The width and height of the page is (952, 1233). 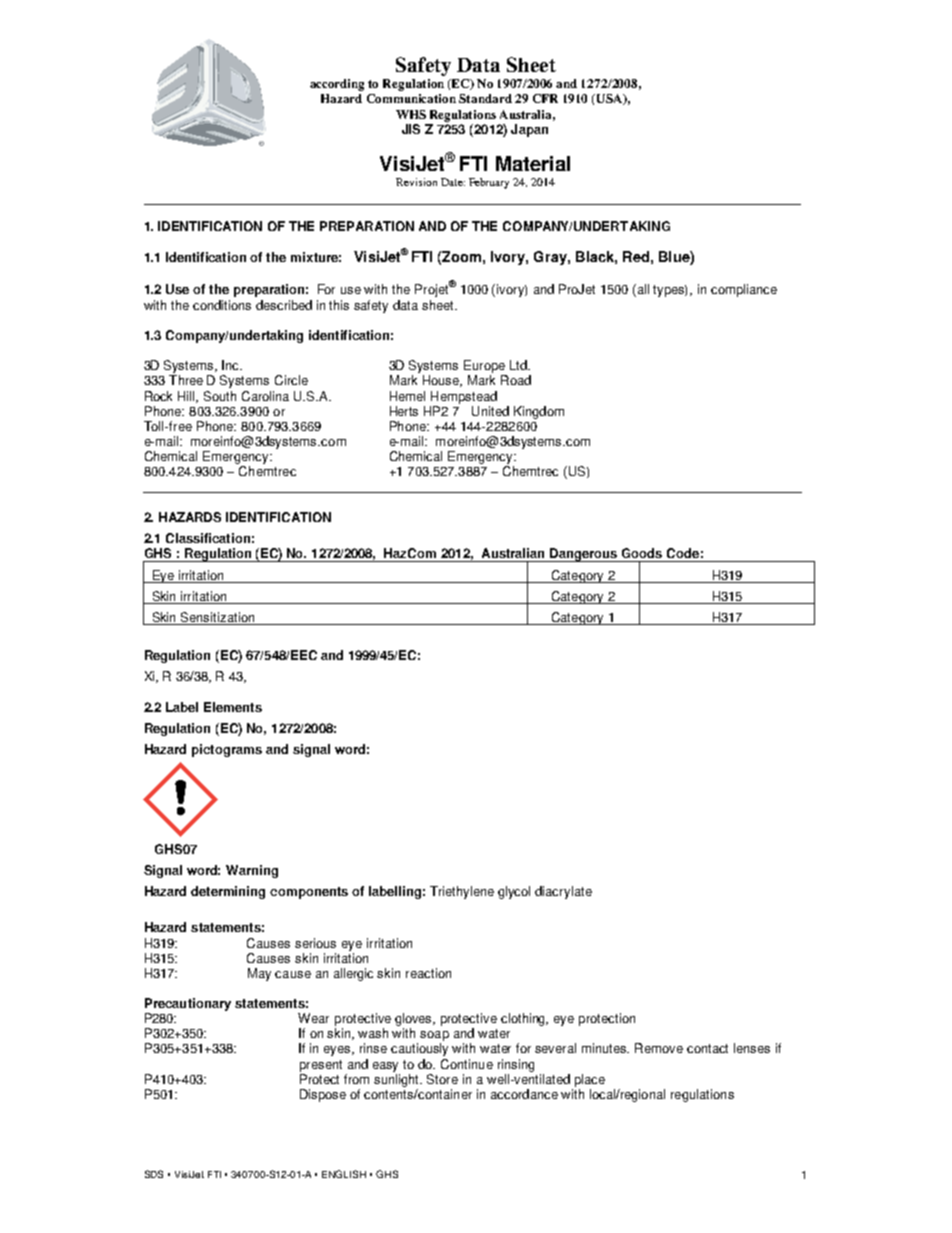 I want to click on Sensitization, so click(x=218, y=618).
